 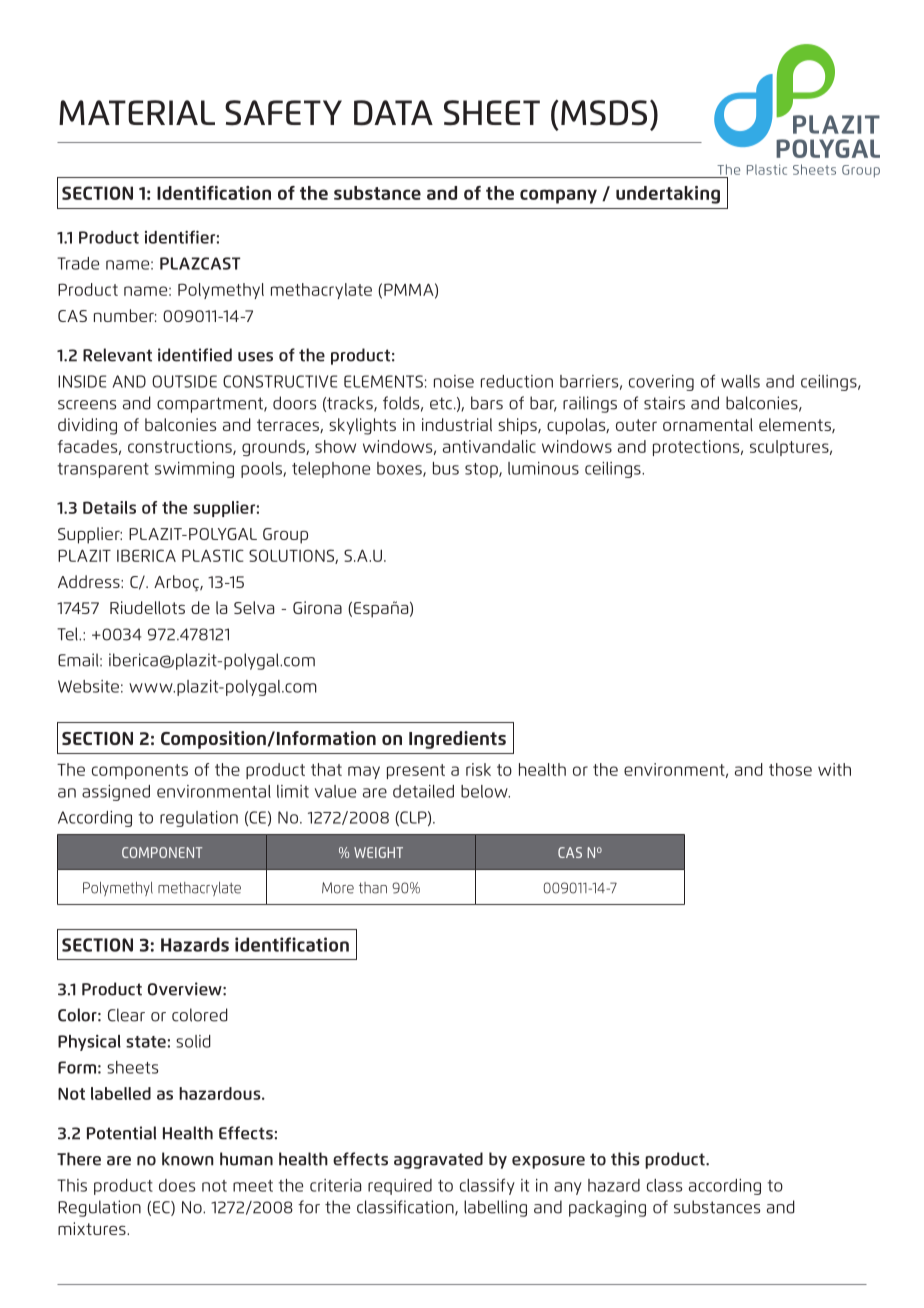 I want to click on undertaking, so click(x=668, y=195).
